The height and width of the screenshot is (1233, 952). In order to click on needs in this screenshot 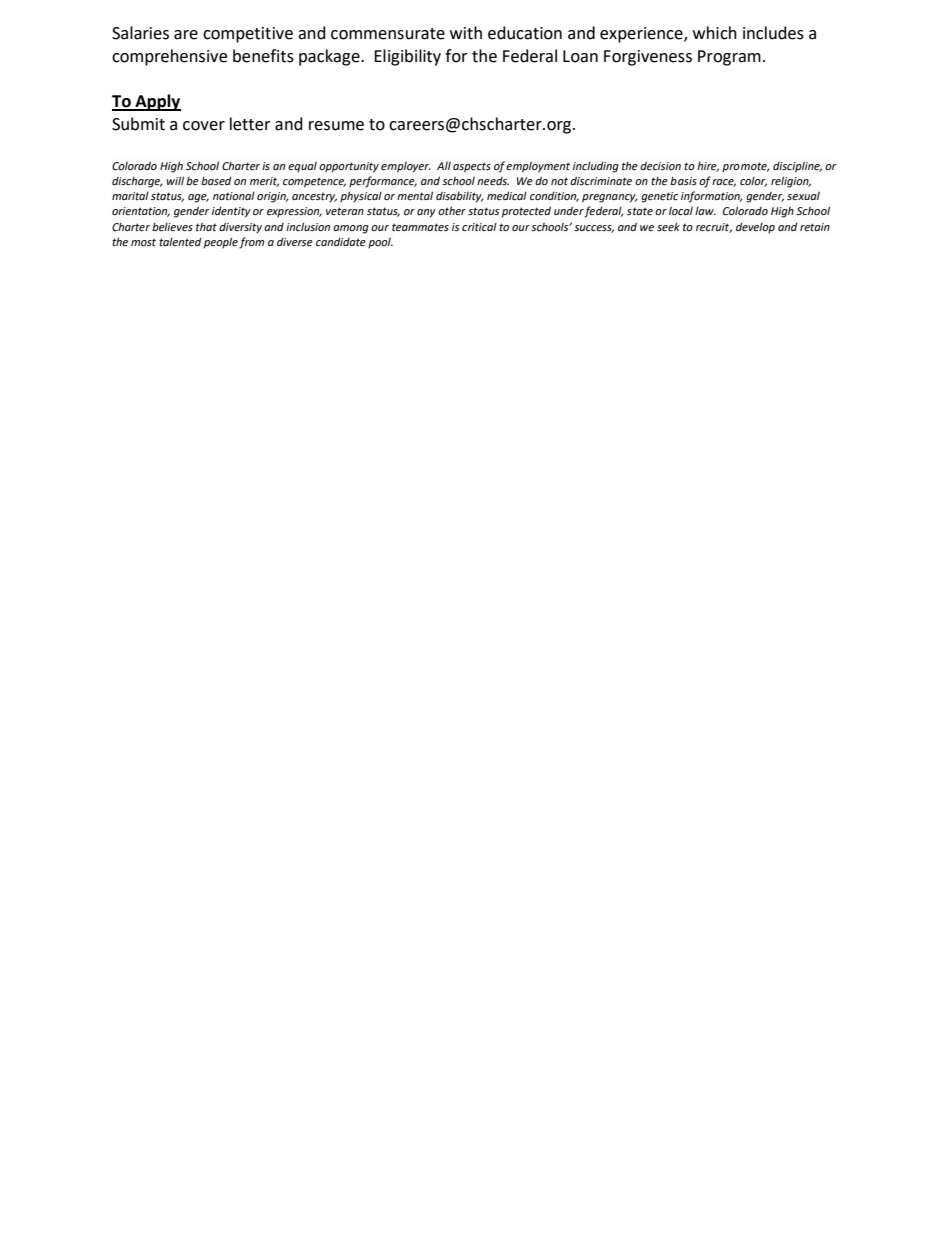, I will do `click(493, 181)`.
